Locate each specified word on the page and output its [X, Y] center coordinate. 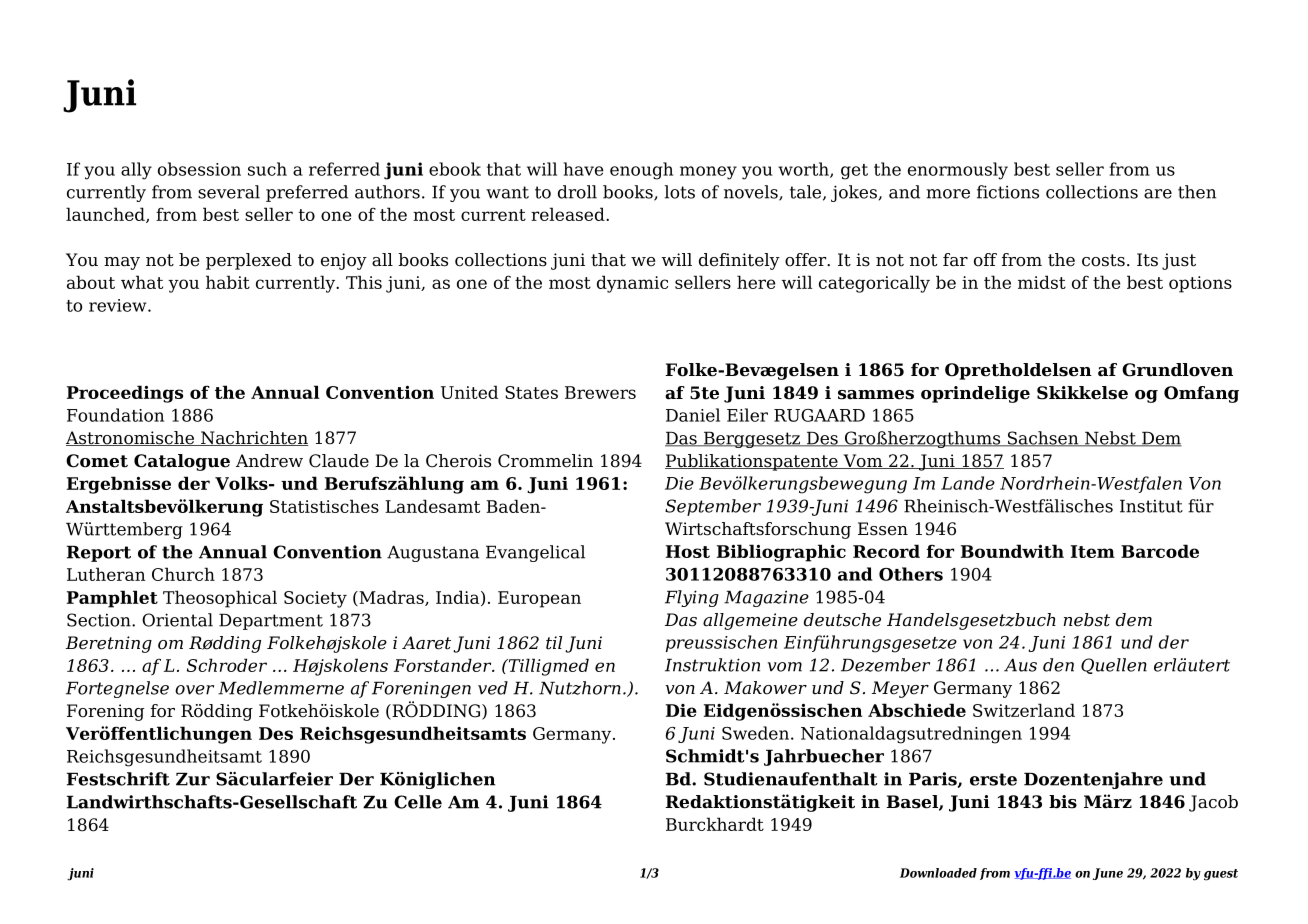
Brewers [600, 392]
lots [680, 192]
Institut [1151, 506]
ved [493, 688]
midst [1042, 282]
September [713, 507]
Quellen [1114, 666]
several [229, 192]
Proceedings [125, 394]
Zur [193, 779]
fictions [1008, 192]
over [194, 690]
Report [99, 553]
